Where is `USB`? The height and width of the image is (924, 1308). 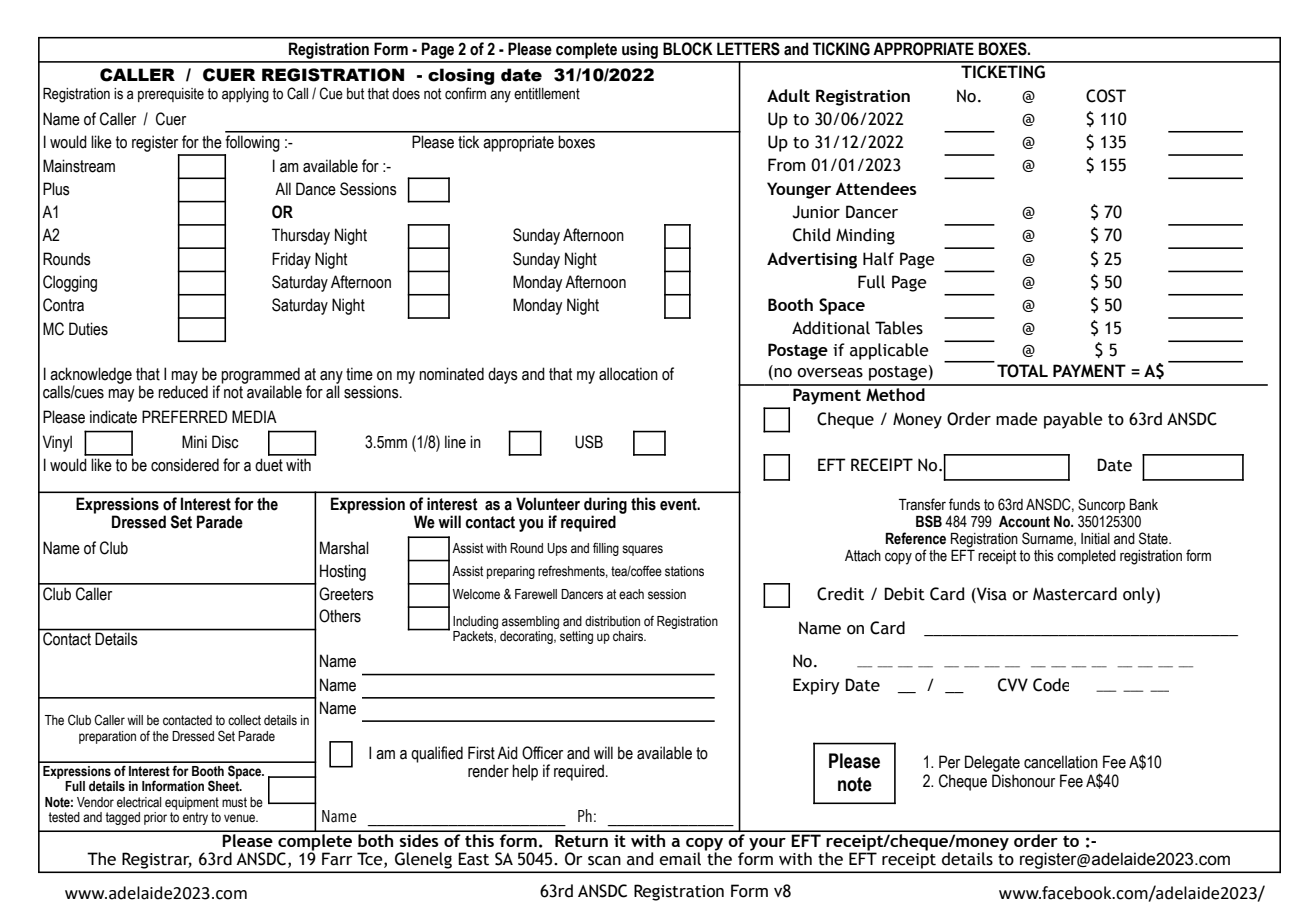
USB is located at coordinates (589, 442).
